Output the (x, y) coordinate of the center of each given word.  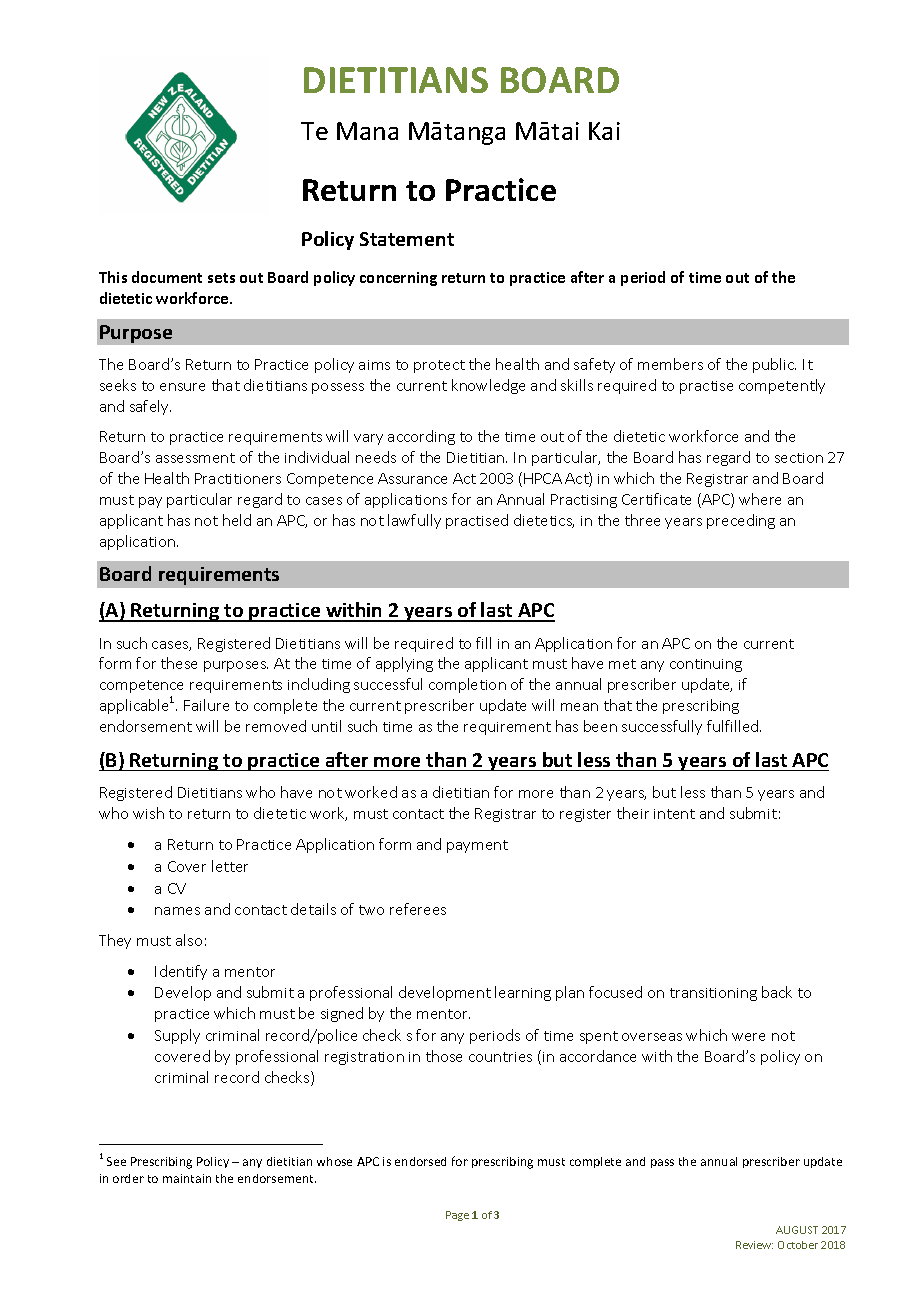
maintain (187, 1178)
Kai (604, 131)
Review (754, 1245)
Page (457, 1216)
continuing (706, 665)
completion (467, 685)
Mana (367, 131)
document (167, 277)
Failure (206, 705)
